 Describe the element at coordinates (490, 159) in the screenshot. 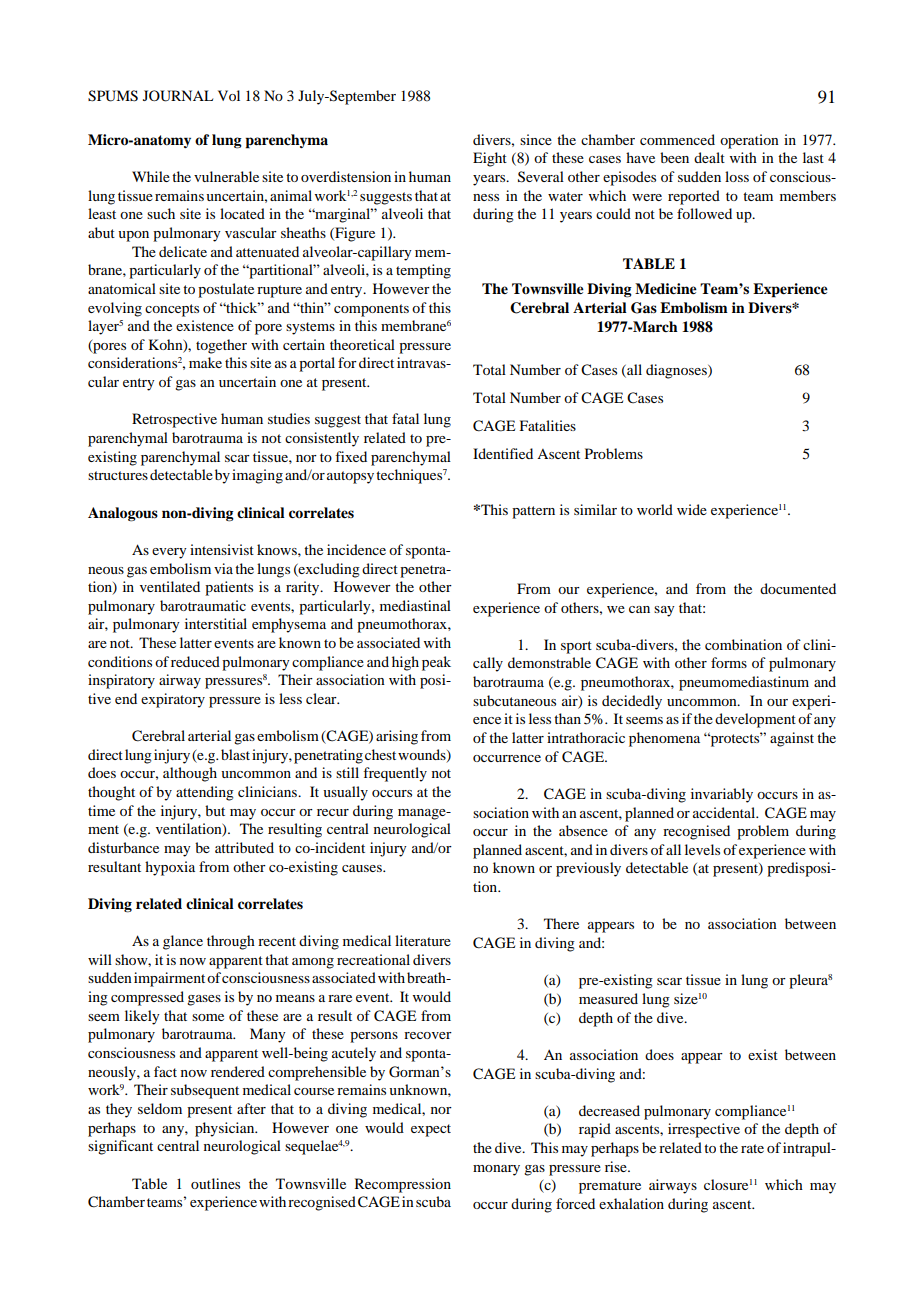

I see `Eight` at that location.
